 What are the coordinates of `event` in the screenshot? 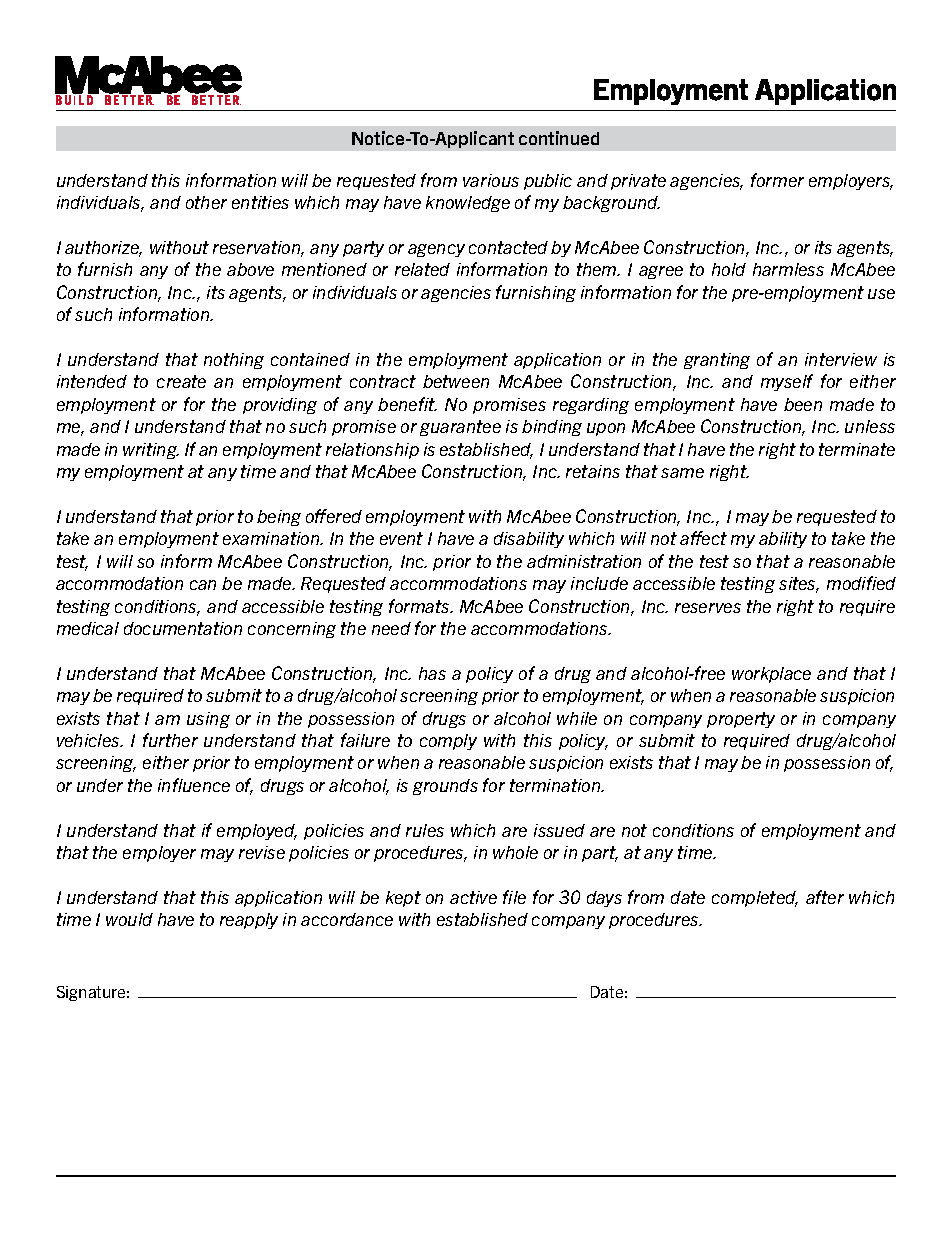 It's located at (401, 538).
